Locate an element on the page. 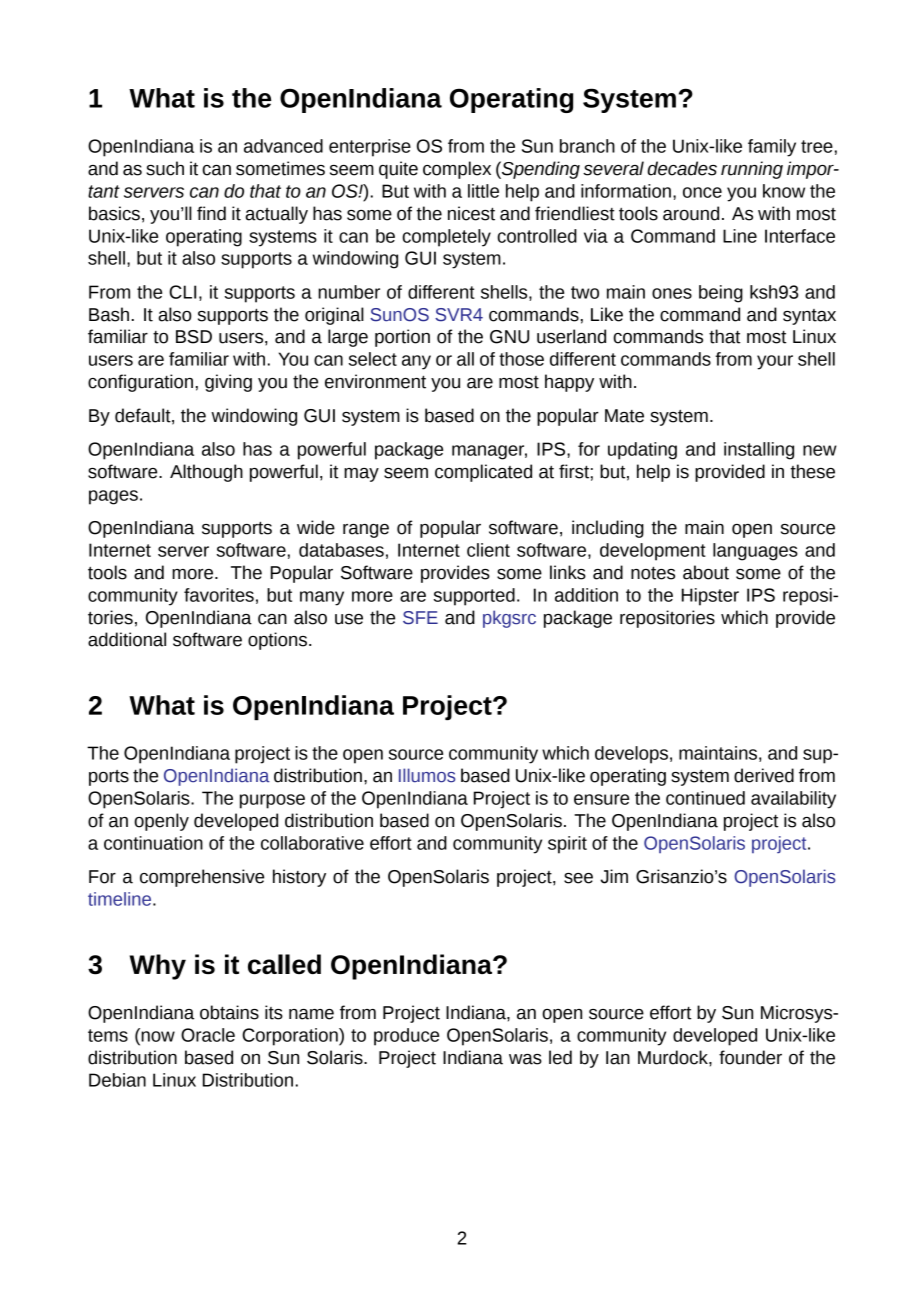 This page has height=1308, width=924. such is located at coordinates (165, 168).
